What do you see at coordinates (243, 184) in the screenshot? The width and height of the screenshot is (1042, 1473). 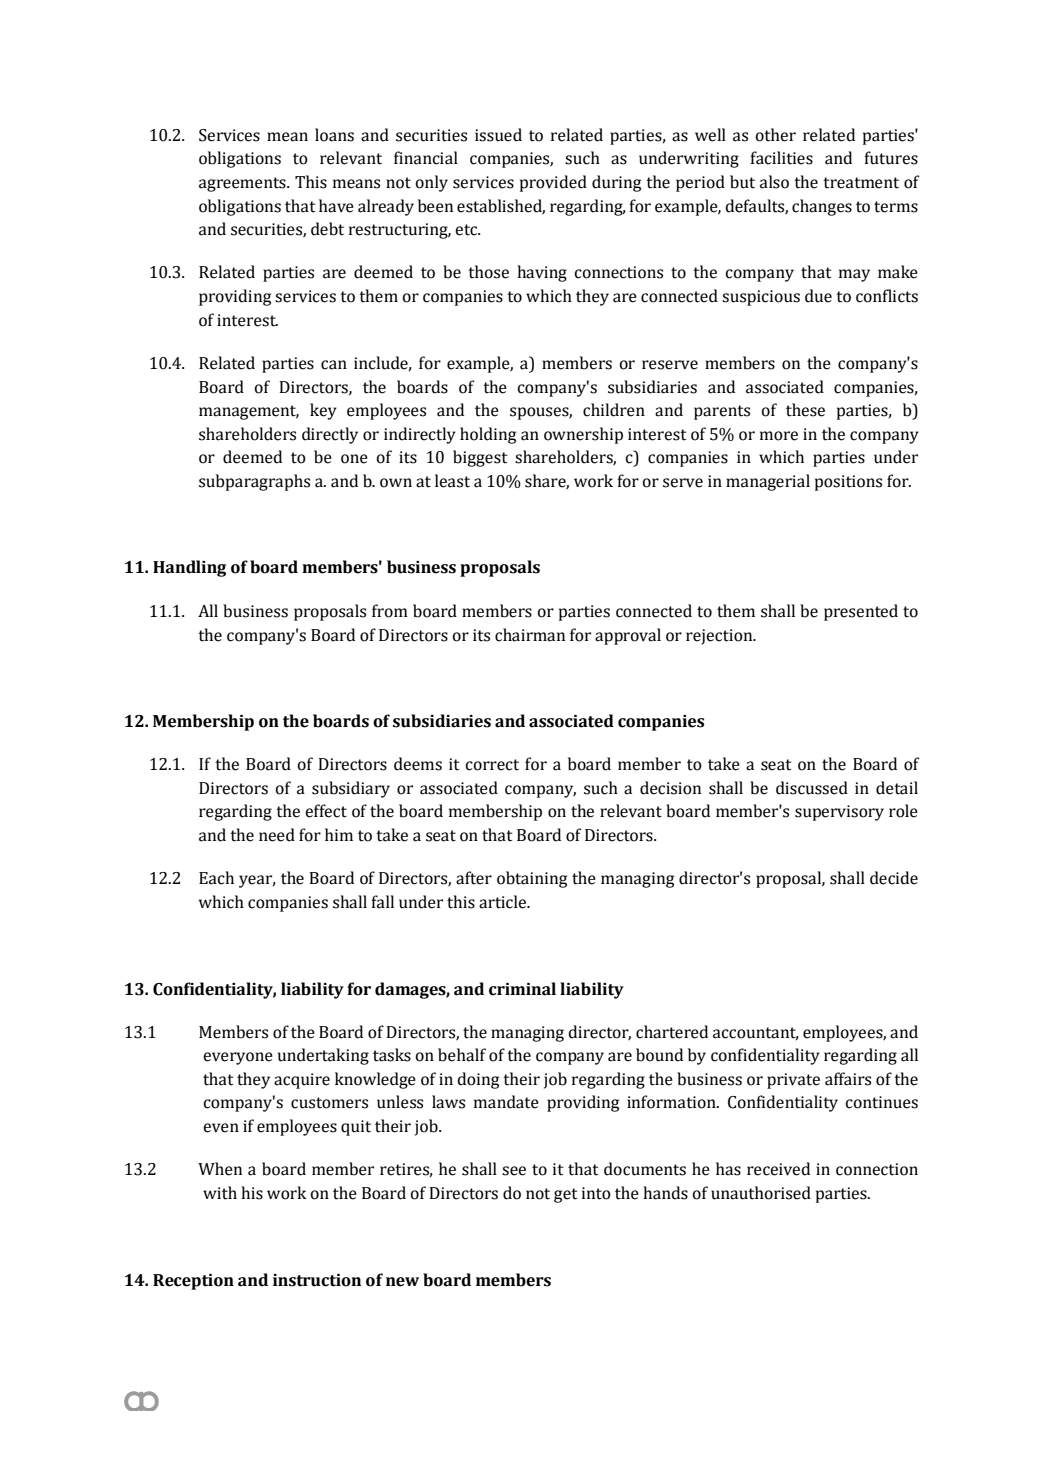 I see `agreements` at bounding box center [243, 184].
